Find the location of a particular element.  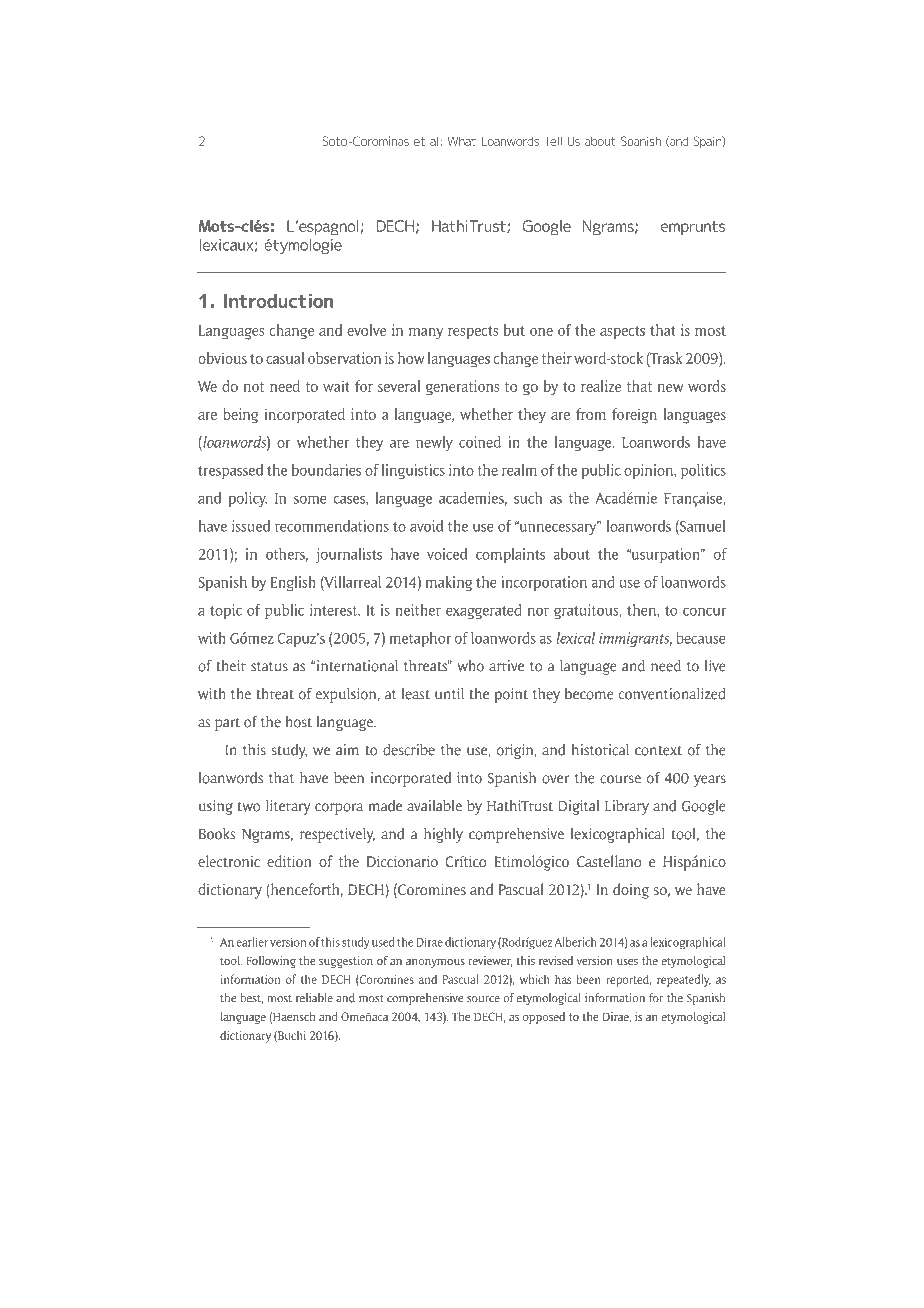

Following is located at coordinates (271, 962).
